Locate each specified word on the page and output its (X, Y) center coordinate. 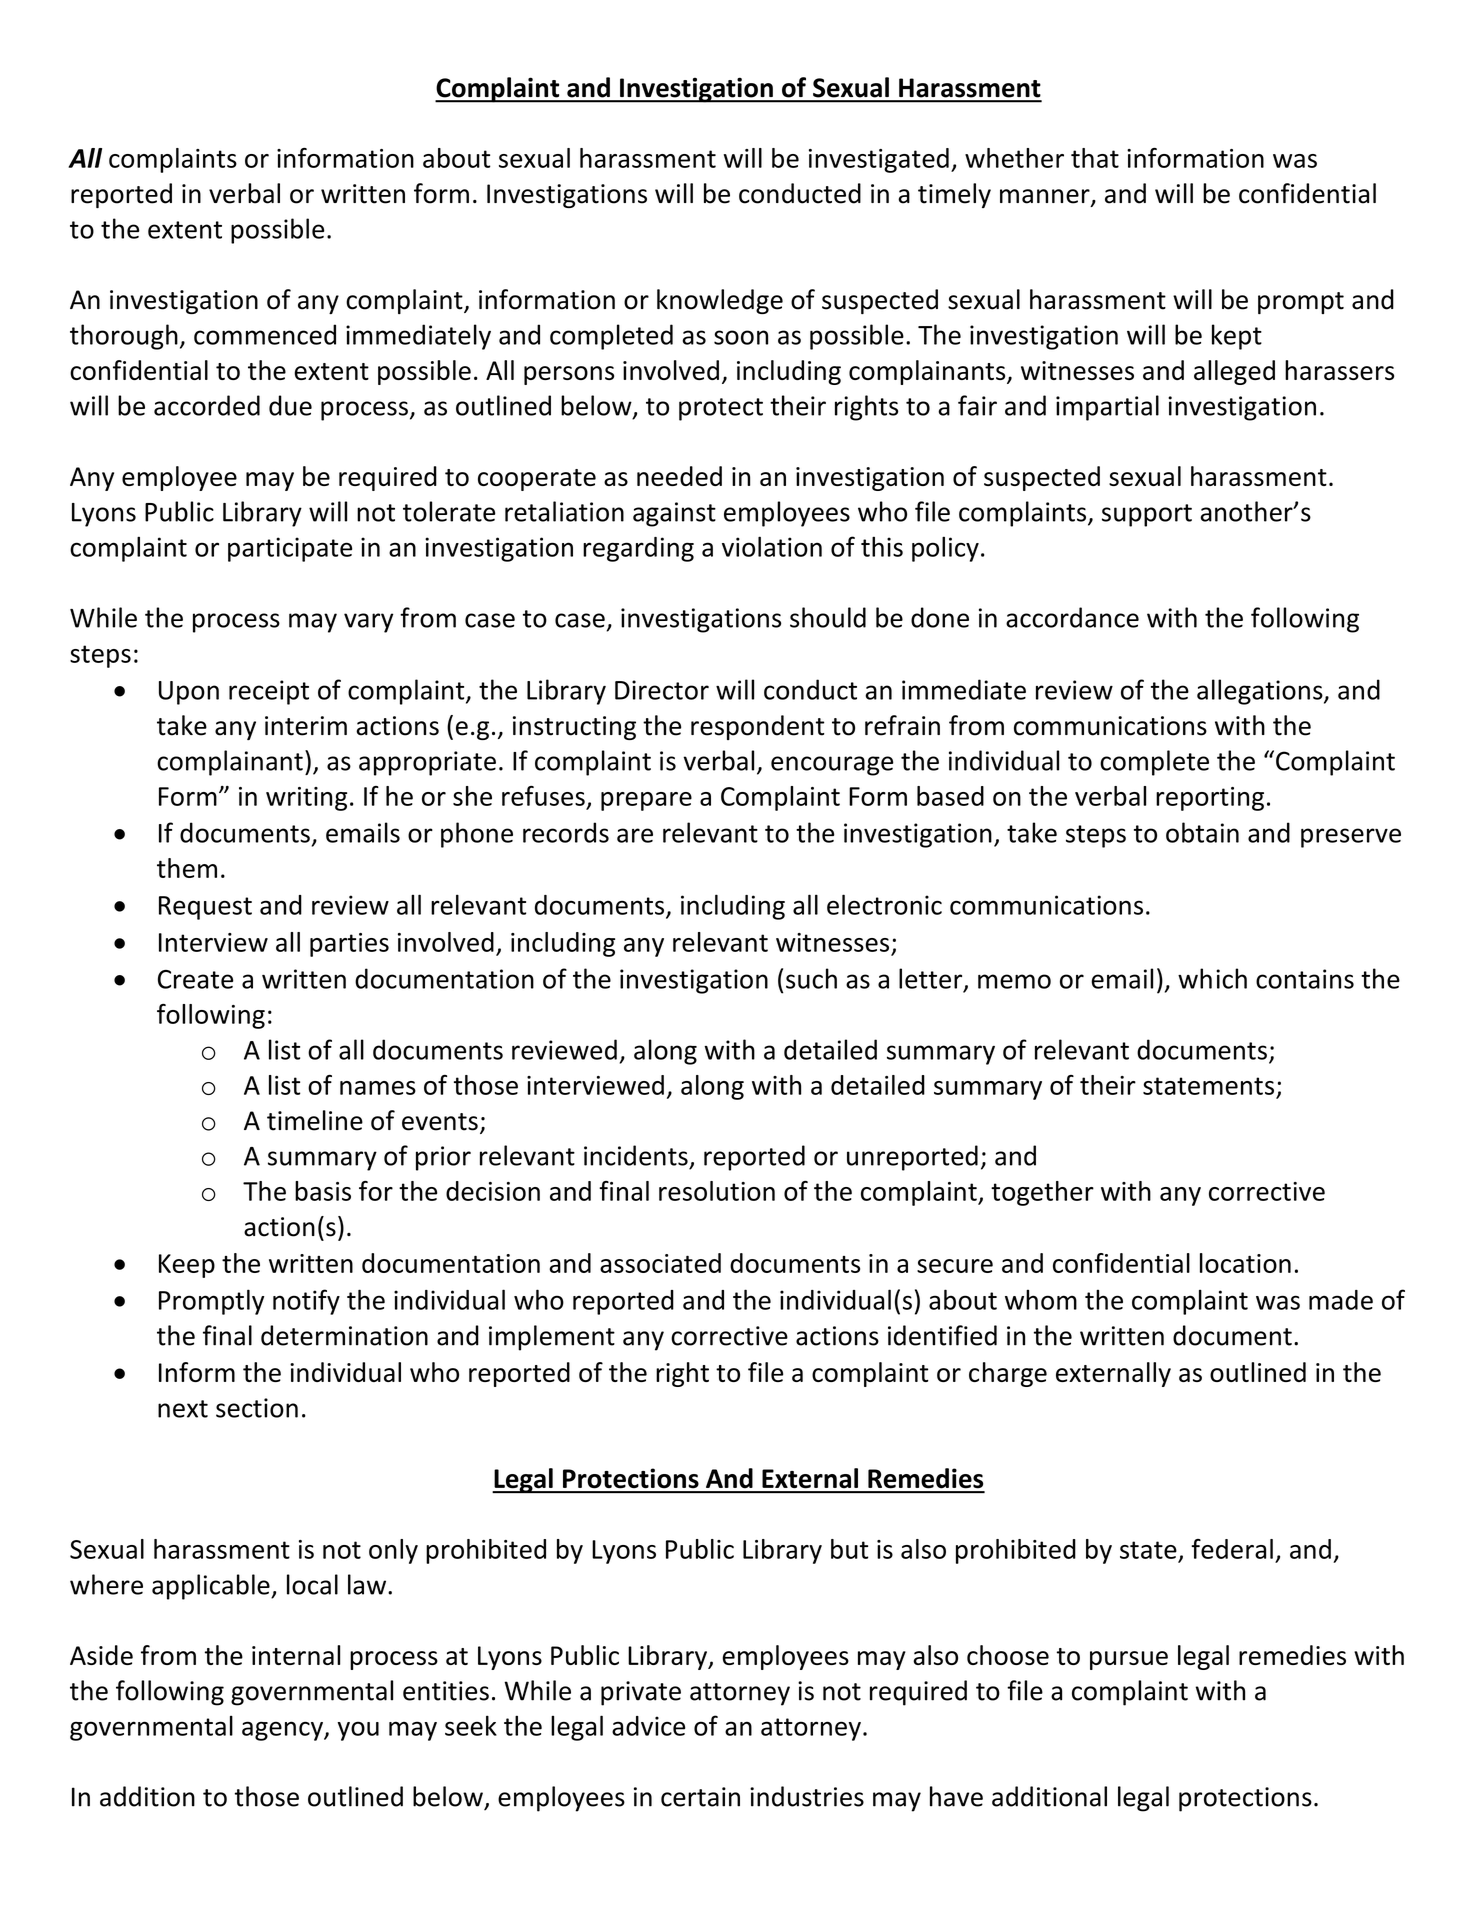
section (257, 1408)
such (811, 978)
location (1245, 1263)
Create (195, 979)
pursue (1129, 1660)
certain (700, 1797)
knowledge (720, 301)
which (1212, 978)
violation (772, 546)
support (1147, 515)
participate (290, 549)
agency (283, 1731)
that (1095, 158)
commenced (265, 334)
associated (660, 1263)
